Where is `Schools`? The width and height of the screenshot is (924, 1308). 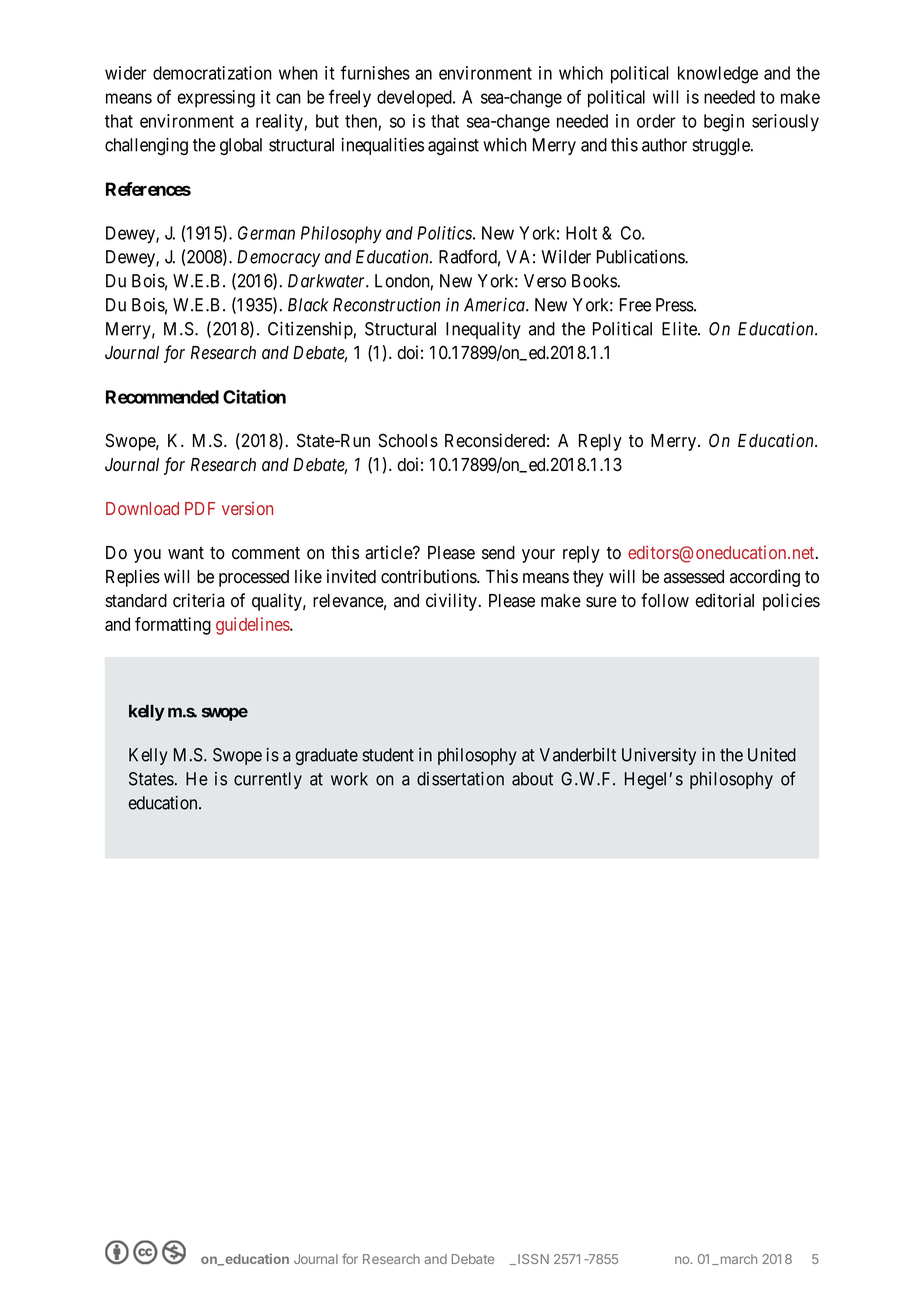 Schools is located at coordinates (408, 440).
